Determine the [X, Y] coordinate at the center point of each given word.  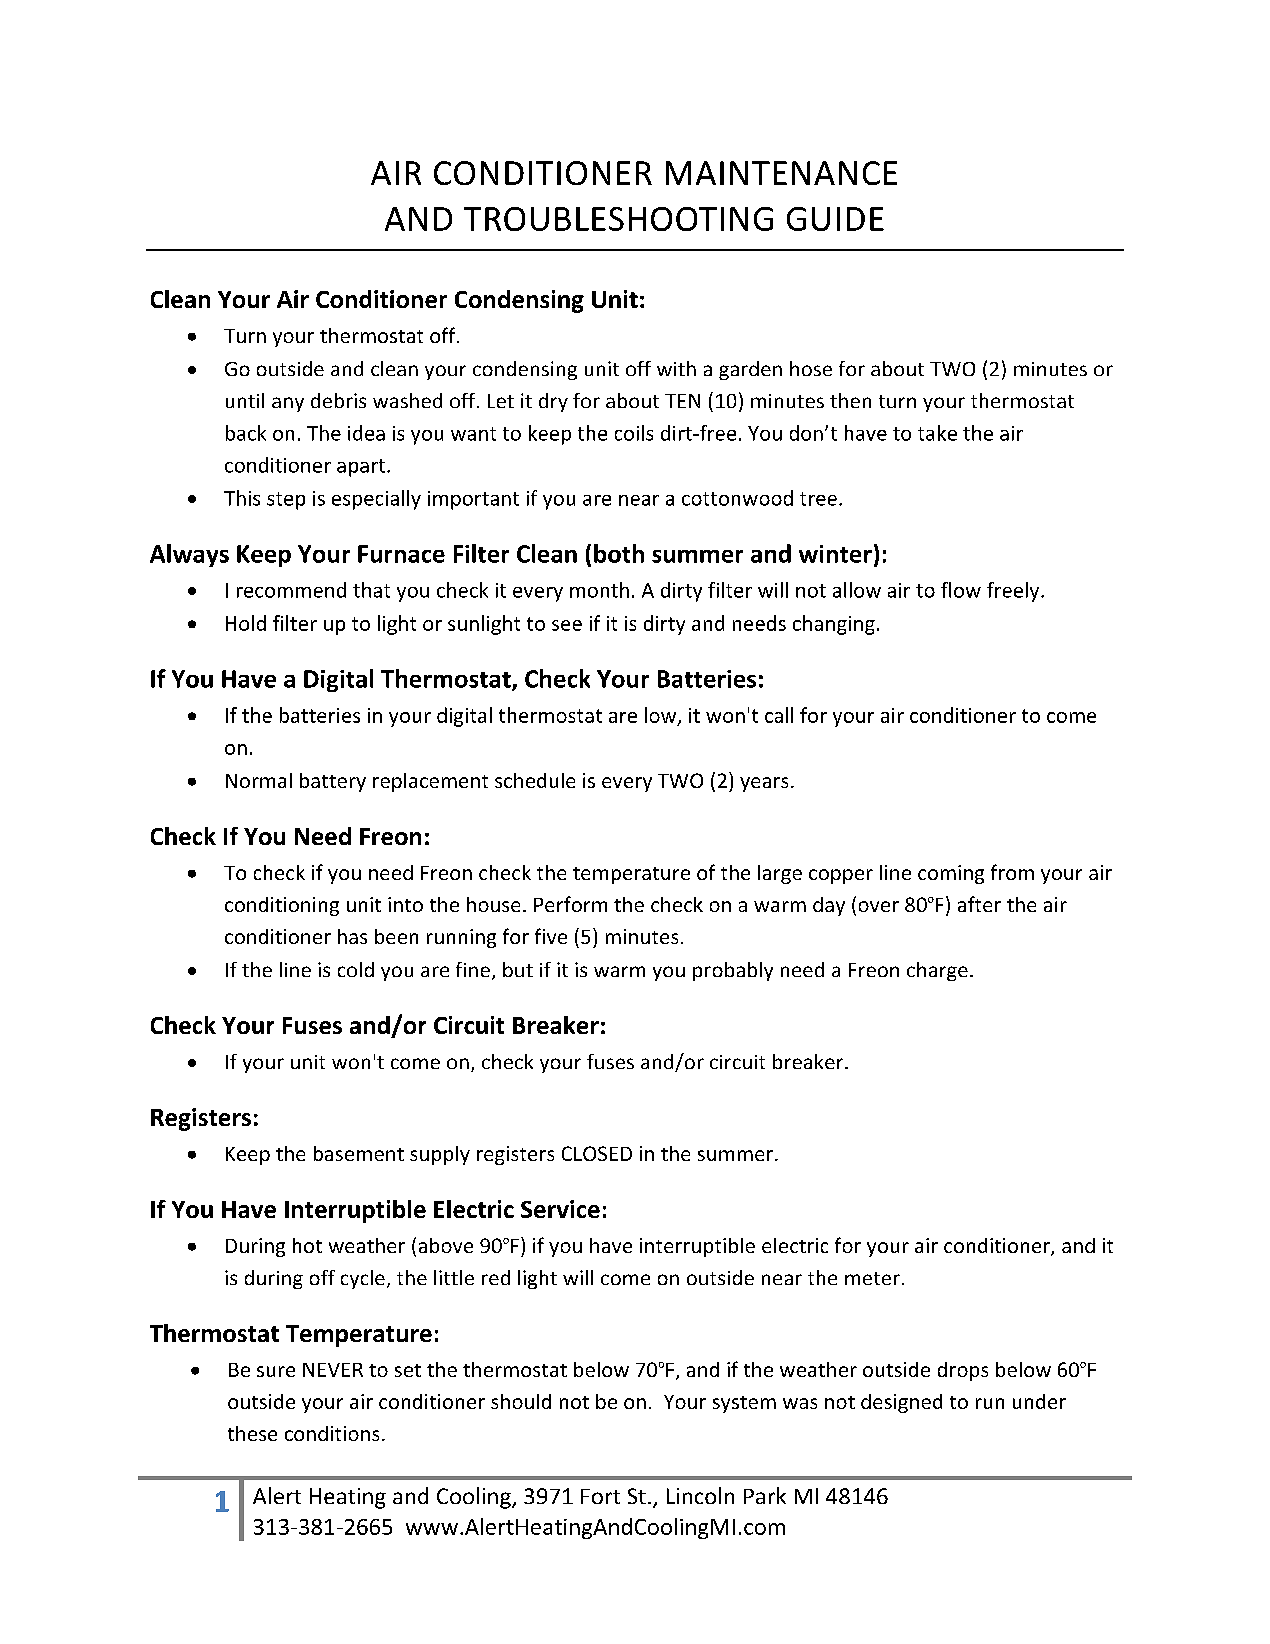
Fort [600, 1496]
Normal [259, 780]
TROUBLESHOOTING [618, 219]
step [286, 501]
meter [872, 1278]
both [619, 553]
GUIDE [835, 219]
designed [901, 1403]
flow [961, 590]
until [245, 400]
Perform [570, 904]
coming [951, 874]
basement [359, 1153]
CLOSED [597, 1153]
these [252, 1433]
